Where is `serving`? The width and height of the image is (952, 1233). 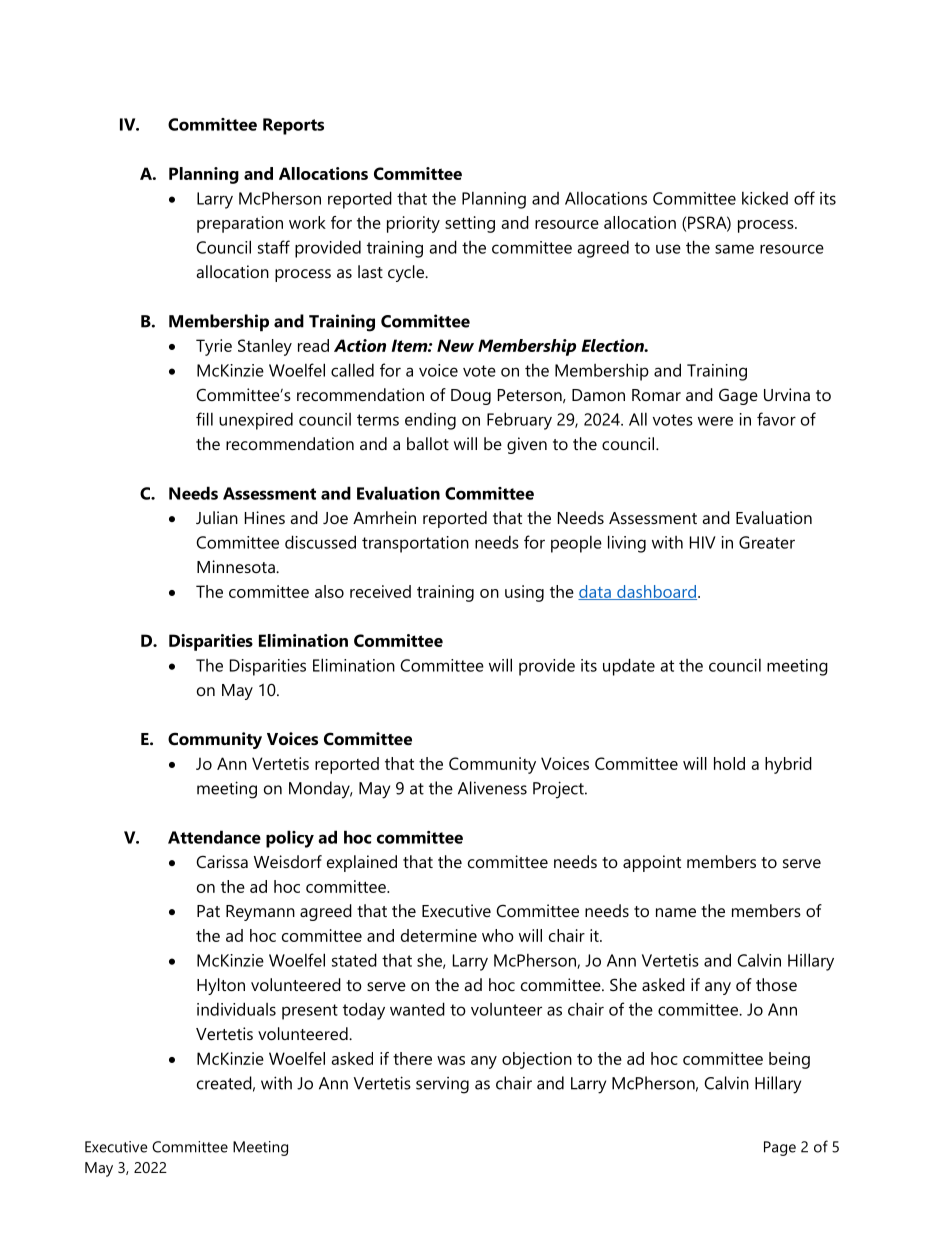
serving is located at coordinates (442, 1085).
